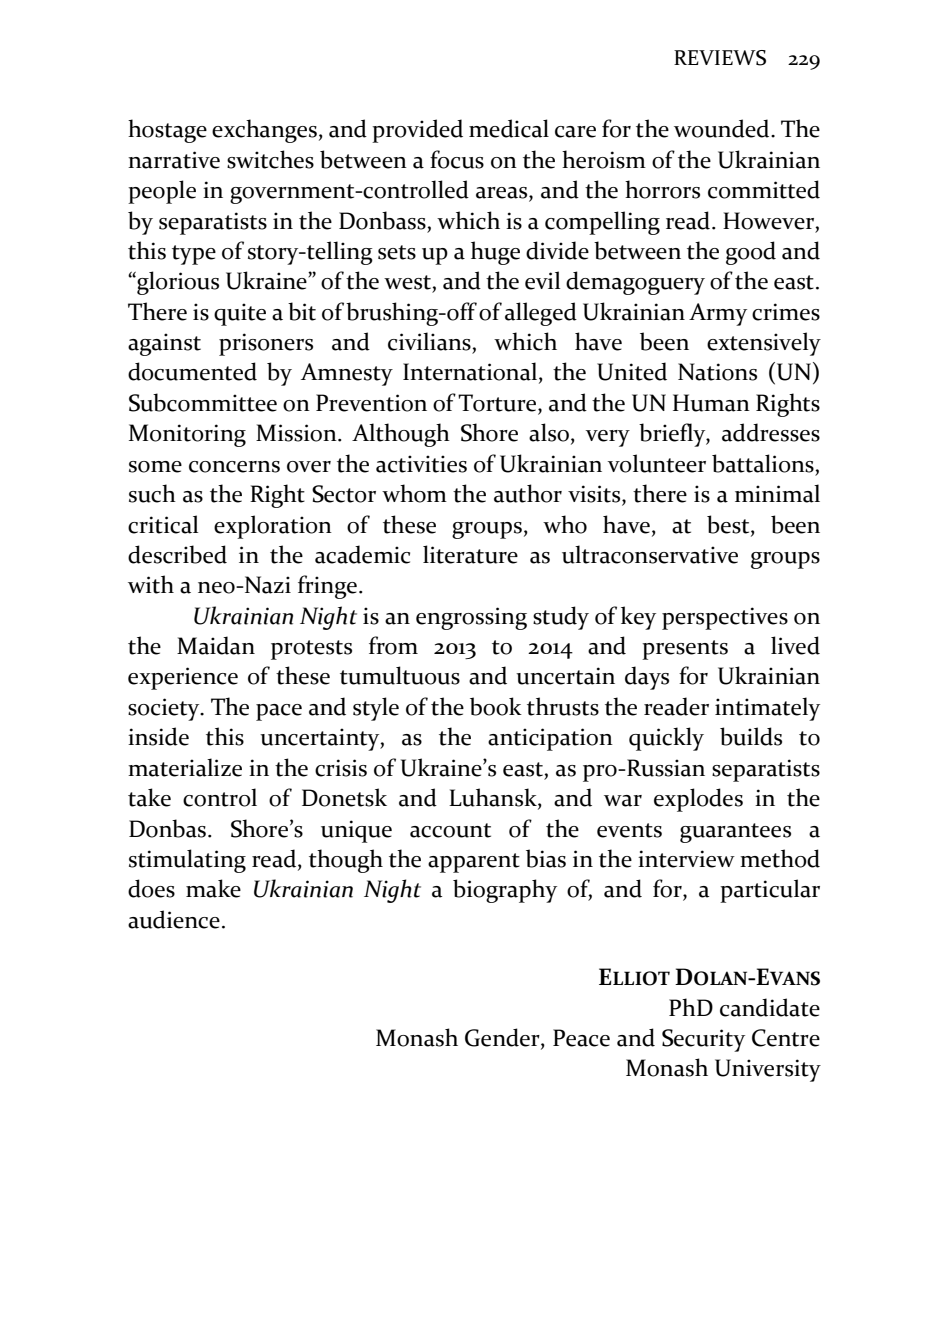 The height and width of the page is (1344, 949). What do you see at coordinates (167, 131) in the page?
I see `hostage` at bounding box center [167, 131].
